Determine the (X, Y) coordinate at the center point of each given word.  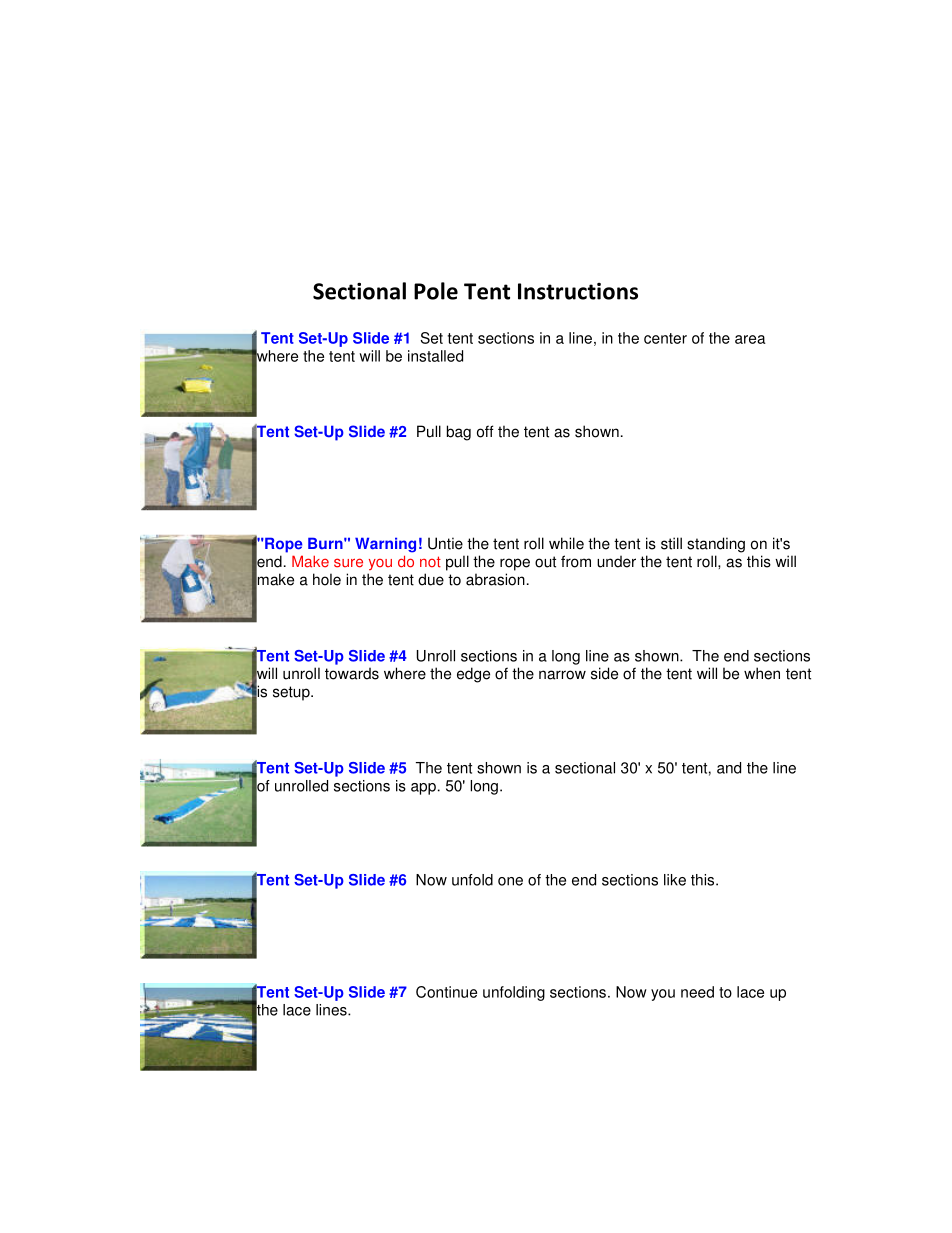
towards (352, 673)
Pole (436, 291)
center (665, 338)
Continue (446, 992)
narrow (562, 675)
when (762, 673)
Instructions (578, 291)
